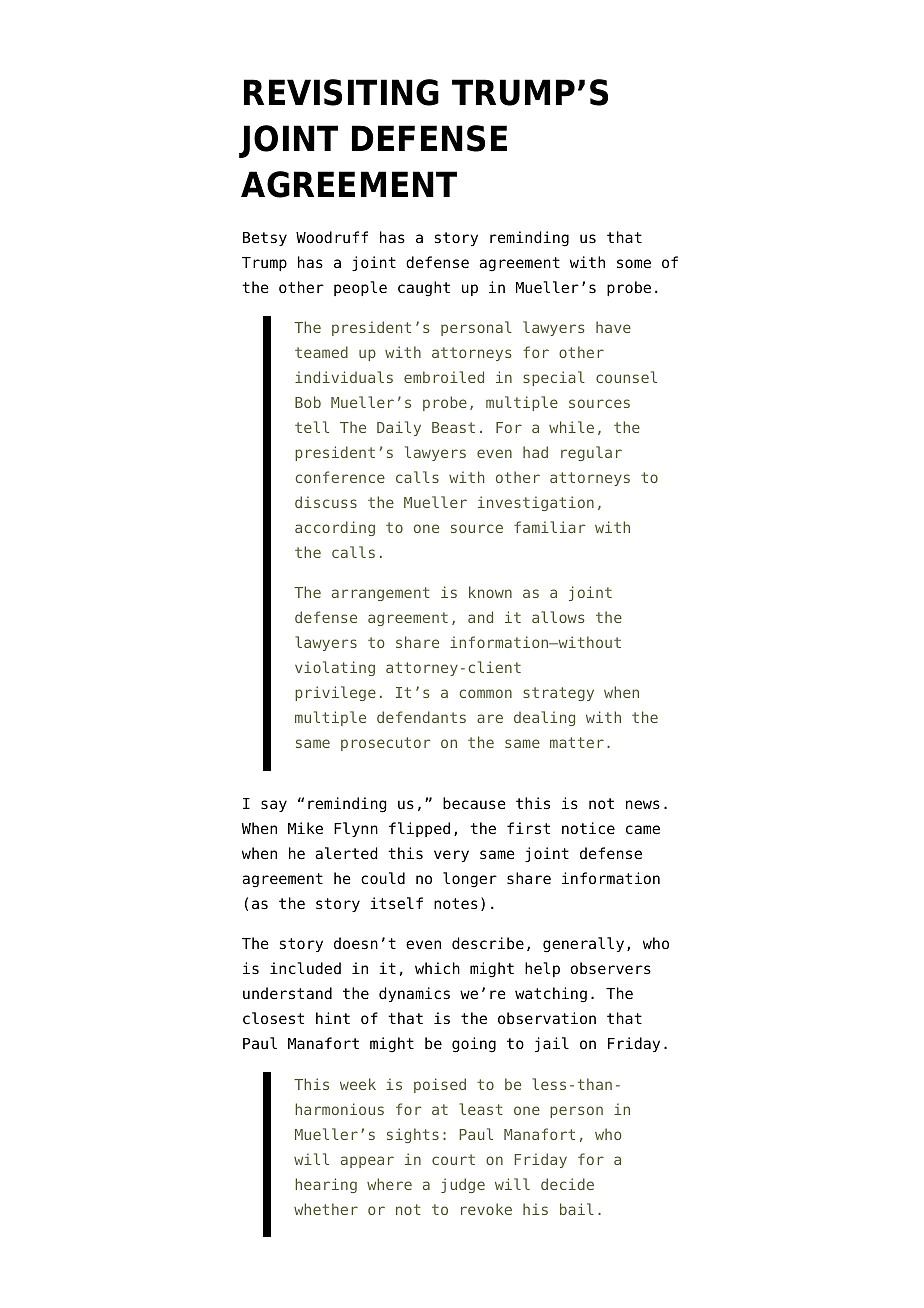 The image size is (924, 1308). I want to click on caught, so click(424, 289).
